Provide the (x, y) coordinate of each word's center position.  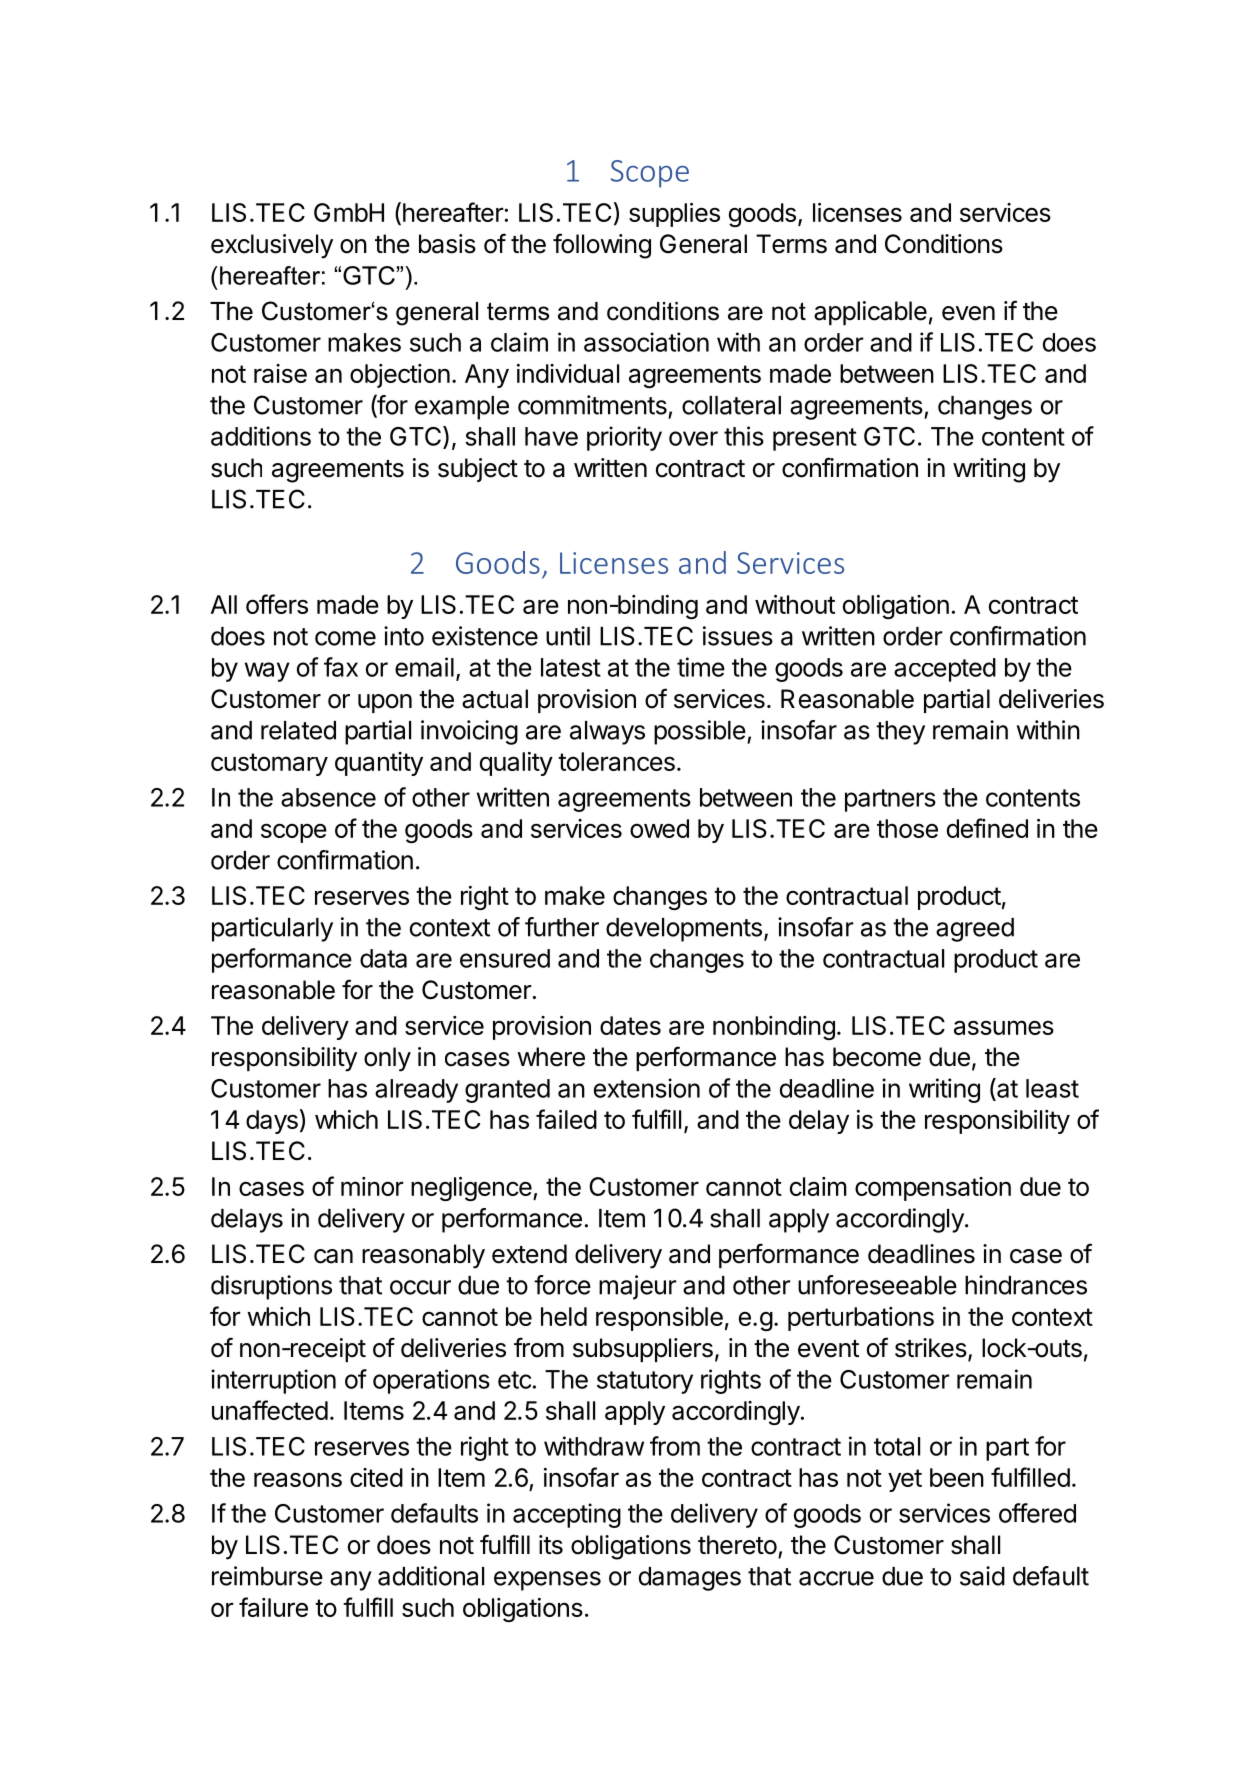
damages (690, 1579)
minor (372, 1186)
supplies (674, 215)
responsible (659, 1319)
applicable (870, 313)
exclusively (272, 246)
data (383, 958)
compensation (933, 1189)
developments (684, 930)
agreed (975, 930)
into (404, 636)
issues (738, 636)
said (982, 1576)
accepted (945, 670)
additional (431, 1576)
